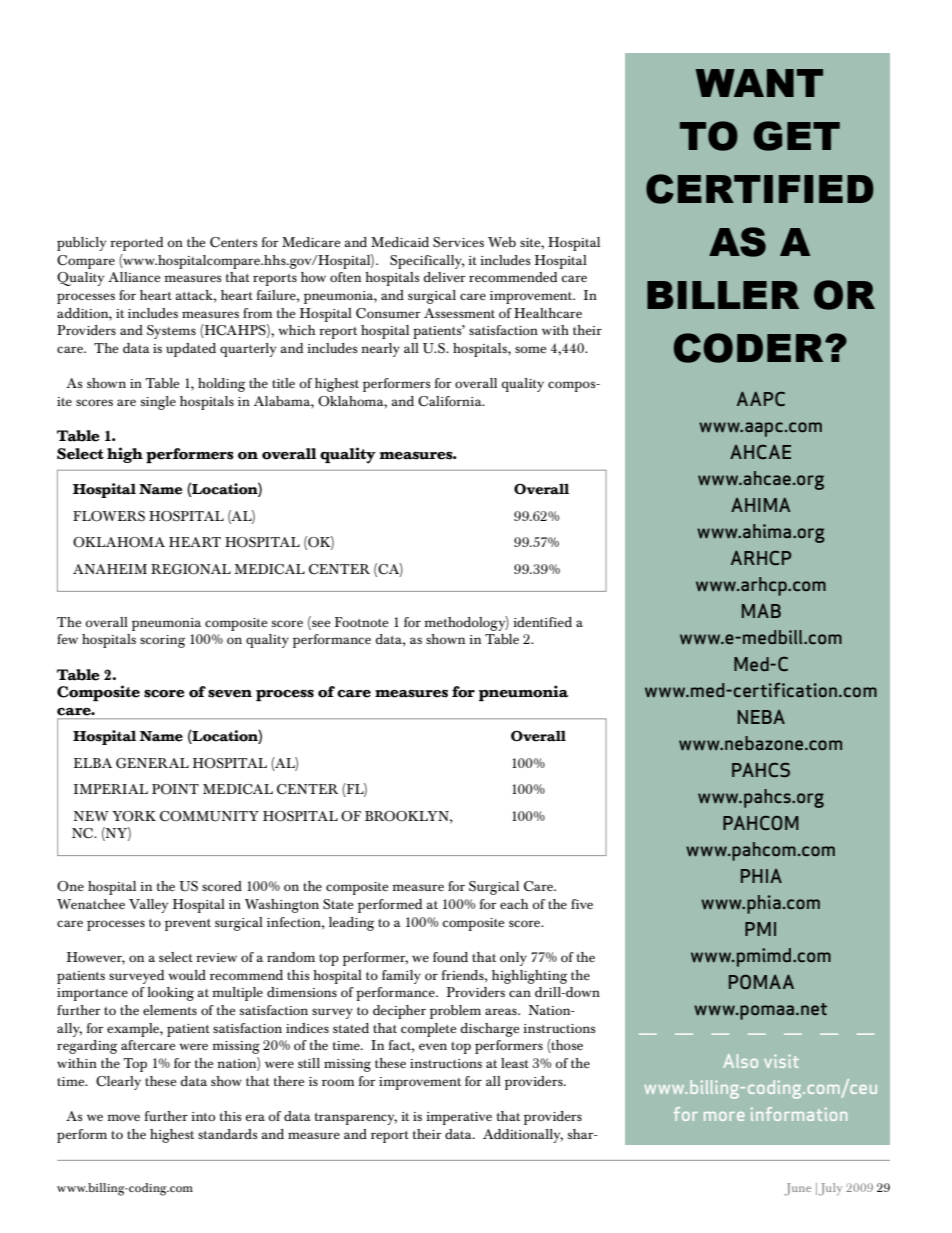  Describe the element at coordinates (459, 1118) in the screenshot. I see `imperative` at that location.
